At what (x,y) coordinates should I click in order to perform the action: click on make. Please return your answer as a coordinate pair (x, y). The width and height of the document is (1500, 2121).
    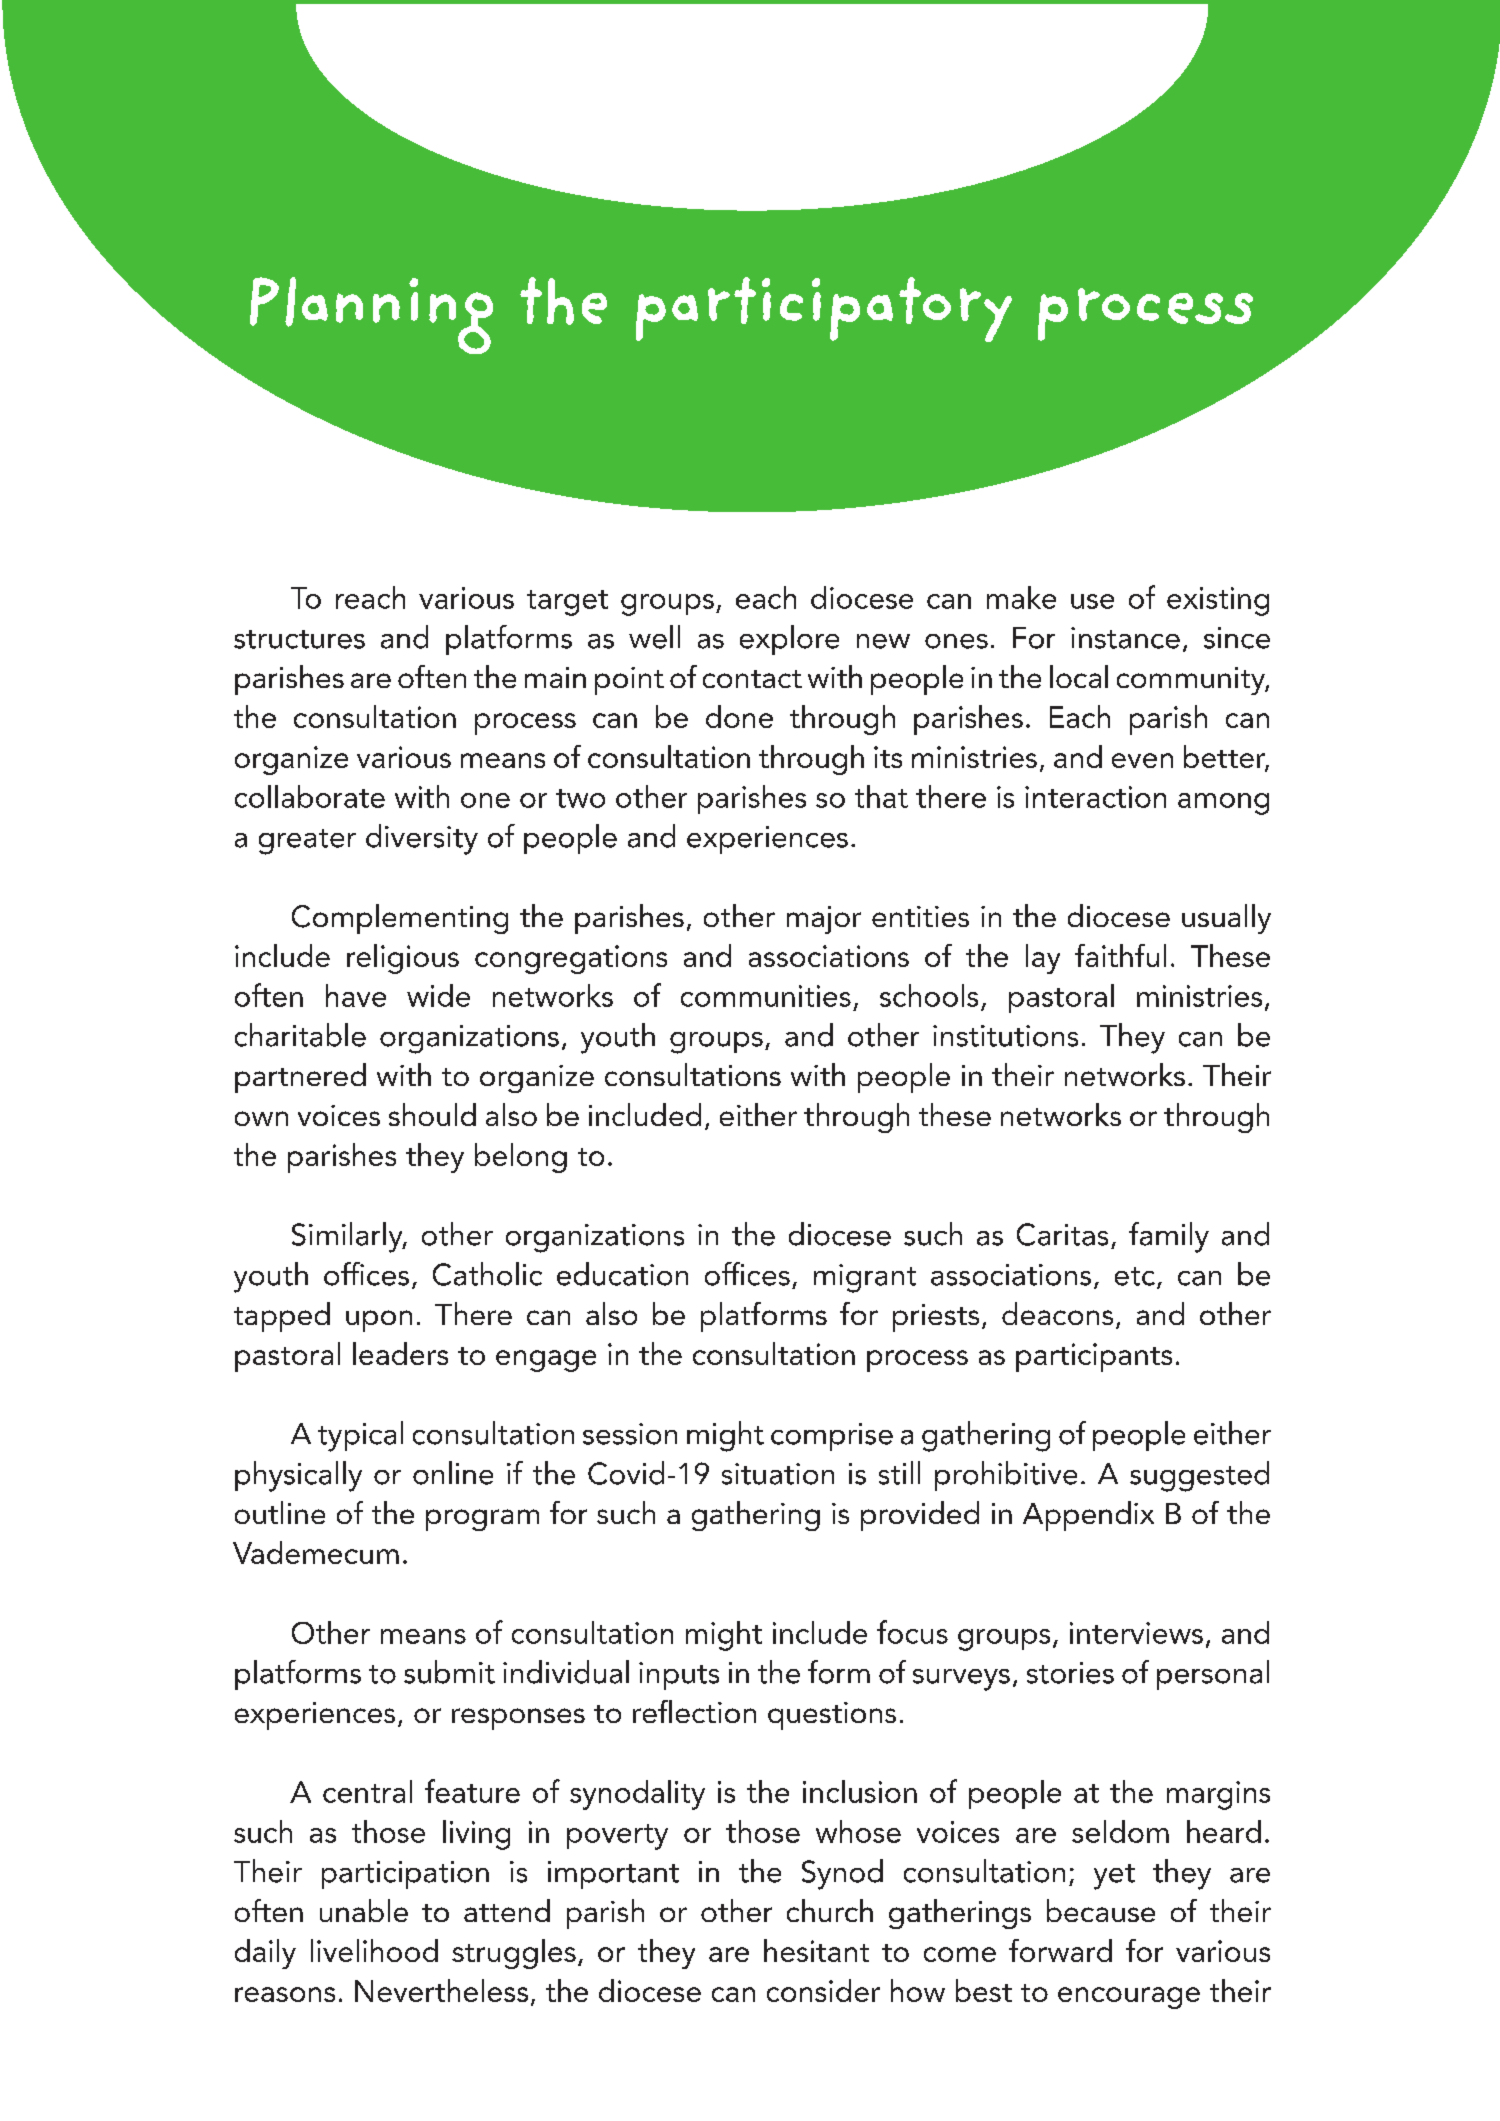
    Looking at the image, I should click on (1021, 597).
